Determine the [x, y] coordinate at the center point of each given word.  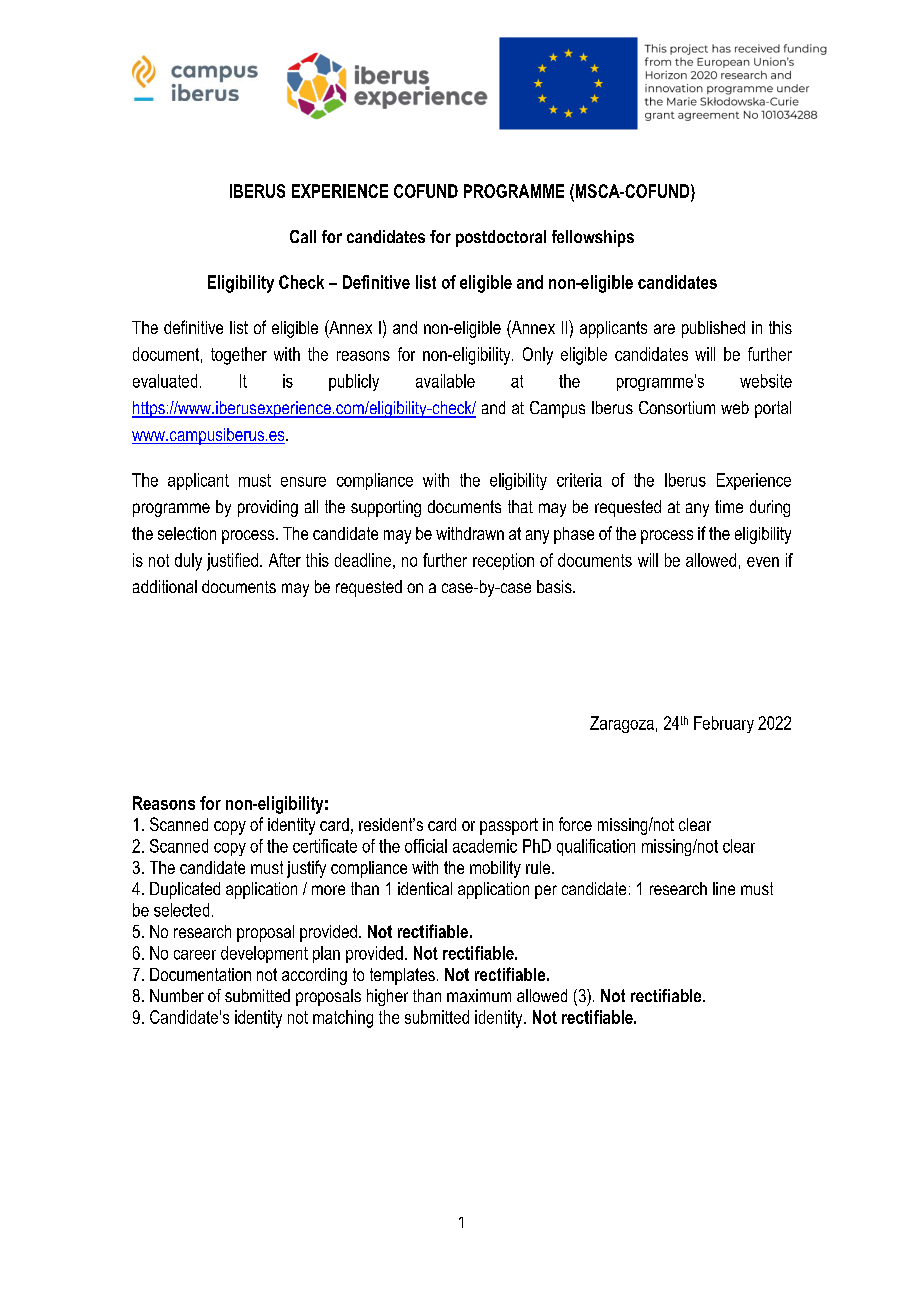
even [763, 562]
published [713, 329]
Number [177, 995]
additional [165, 586]
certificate [325, 846]
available [445, 381]
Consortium [677, 407]
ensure [303, 482]
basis [555, 586]
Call [303, 236]
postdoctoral [501, 238]
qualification [596, 847]
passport [509, 826]
